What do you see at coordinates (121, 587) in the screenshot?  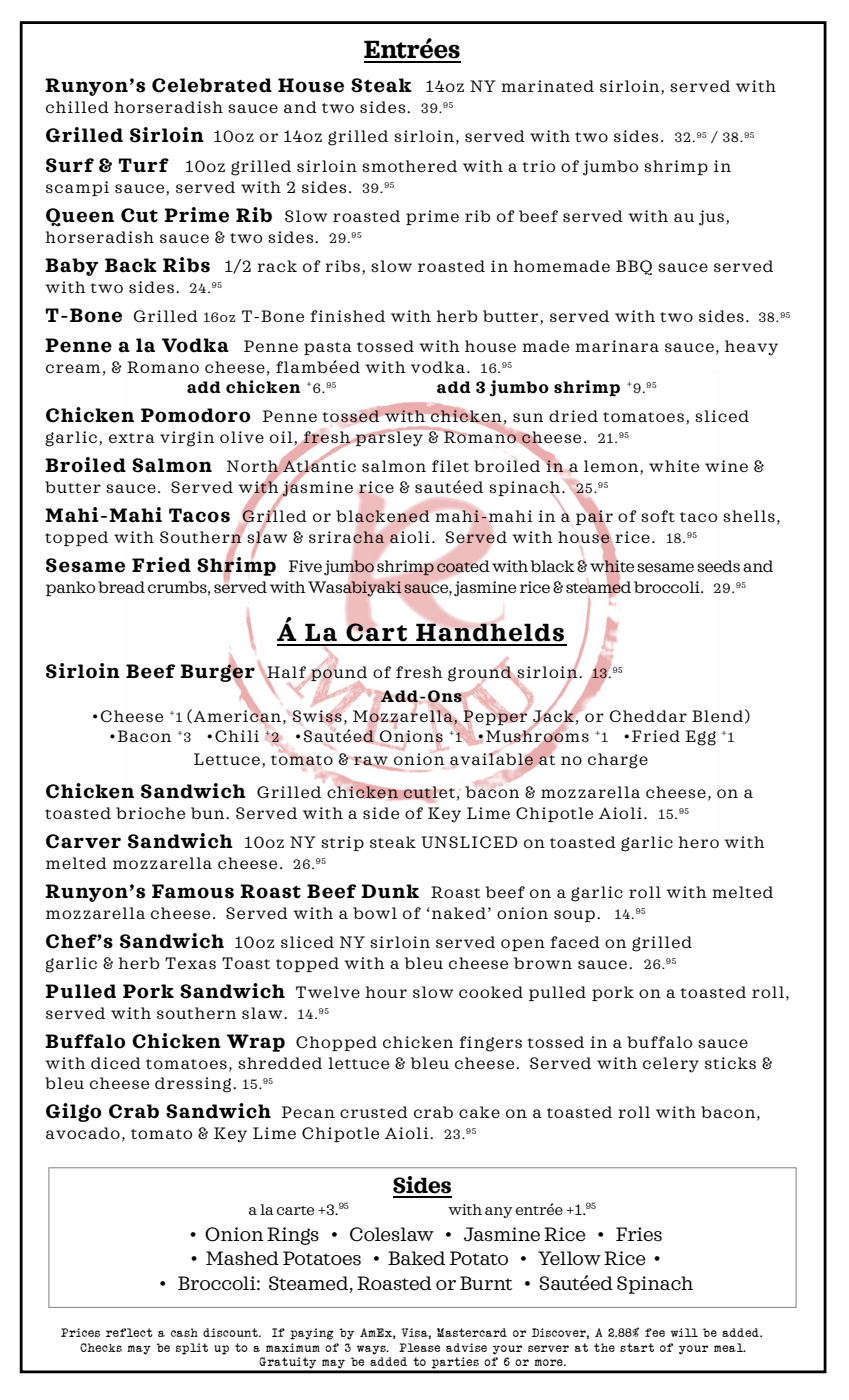 I see `bread` at bounding box center [121, 587].
